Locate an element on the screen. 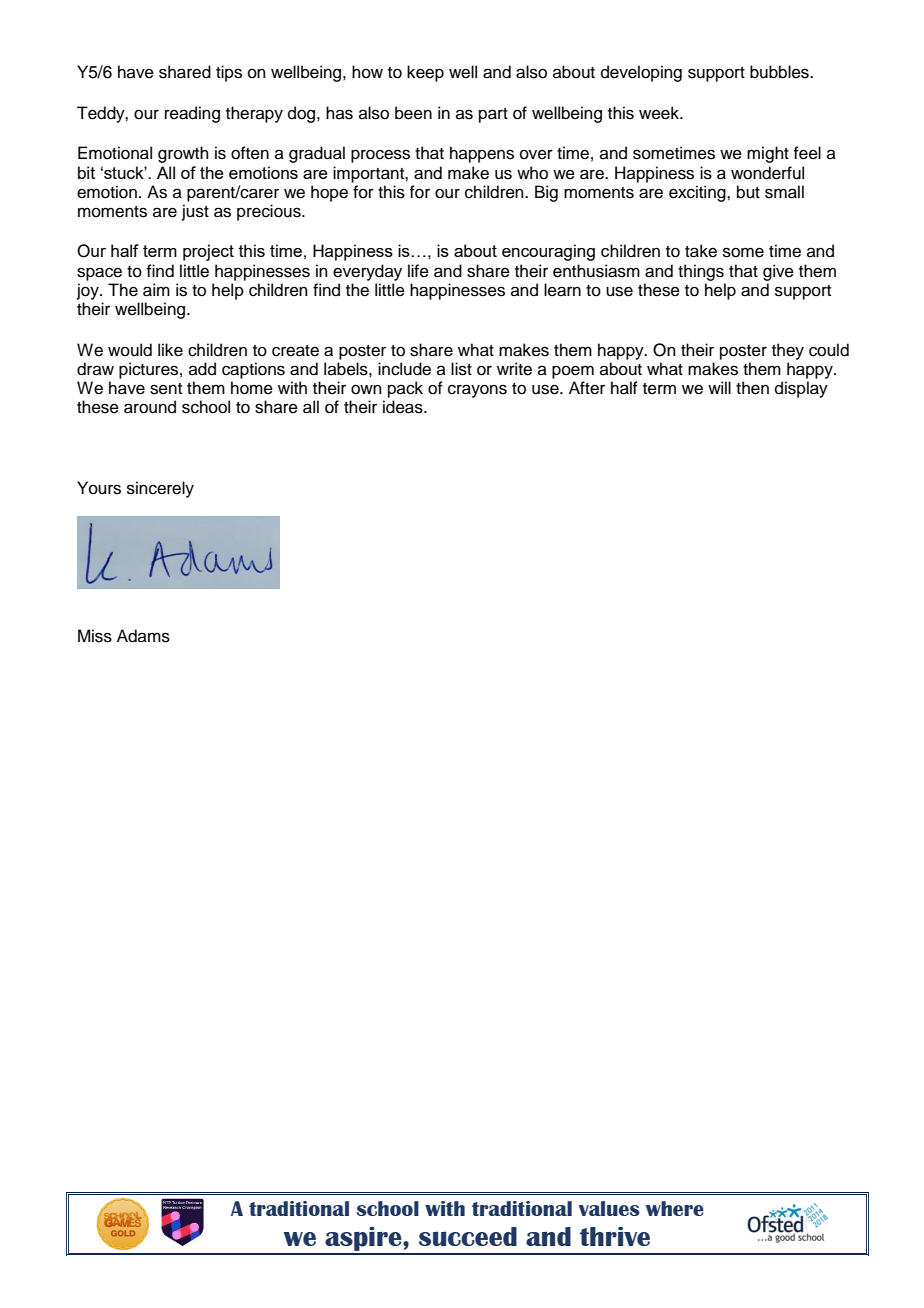  bubbles is located at coordinates (780, 72).
